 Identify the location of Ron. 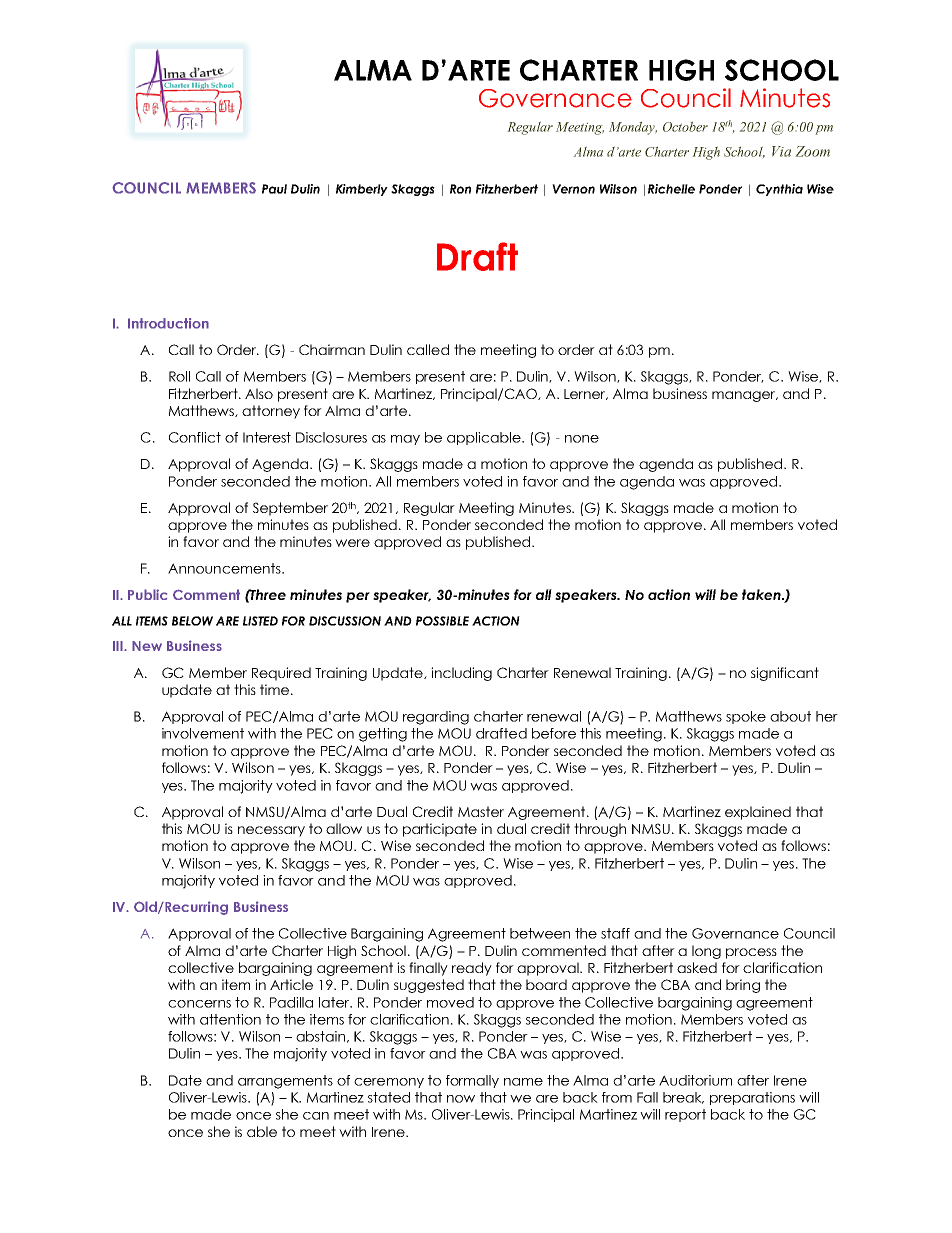
(460, 189).
